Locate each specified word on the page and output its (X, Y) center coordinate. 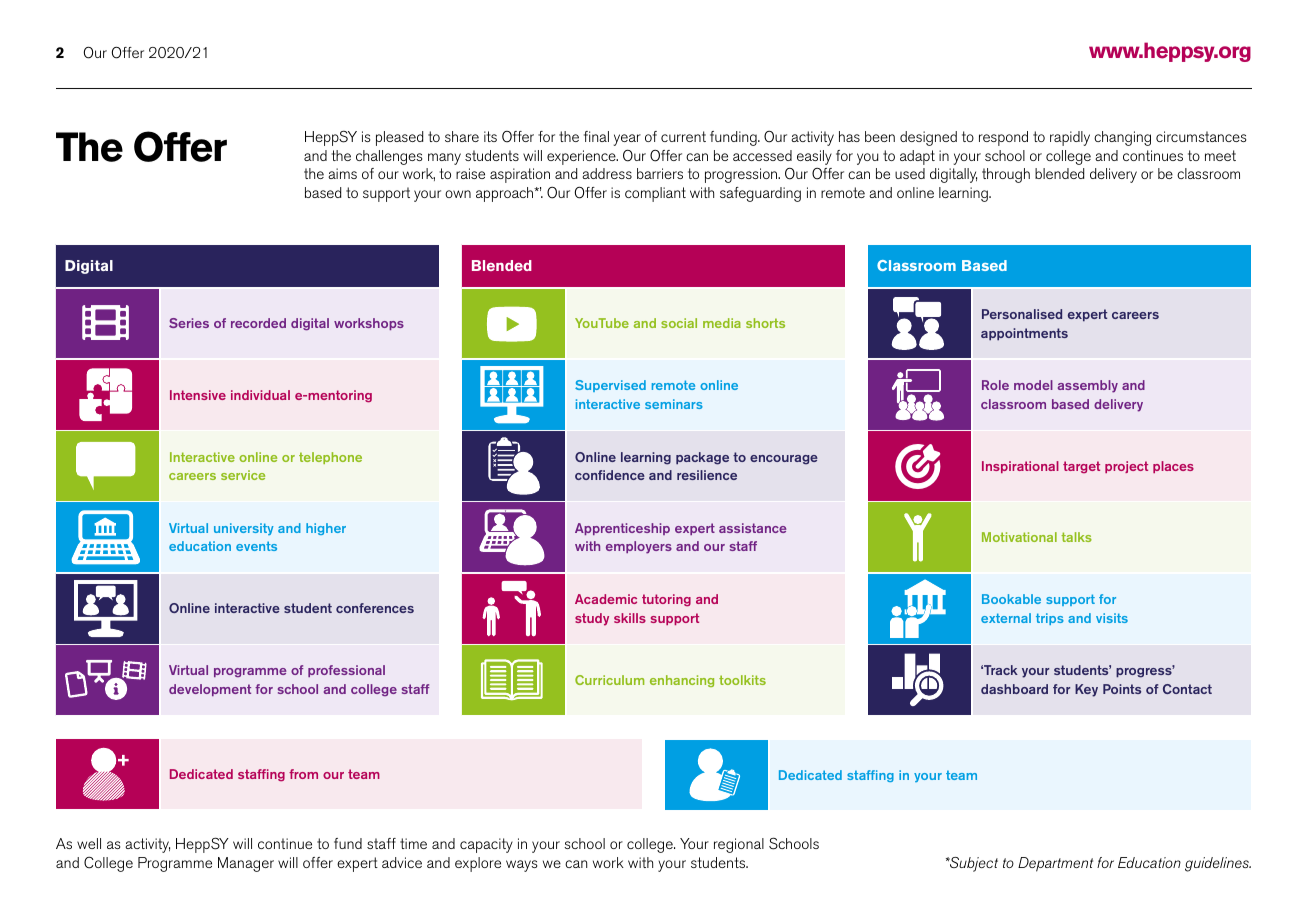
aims (342, 173)
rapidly (1070, 138)
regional (739, 845)
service (243, 475)
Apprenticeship (622, 529)
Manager (246, 864)
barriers (660, 173)
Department (1055, 864)
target (1081, 467)
